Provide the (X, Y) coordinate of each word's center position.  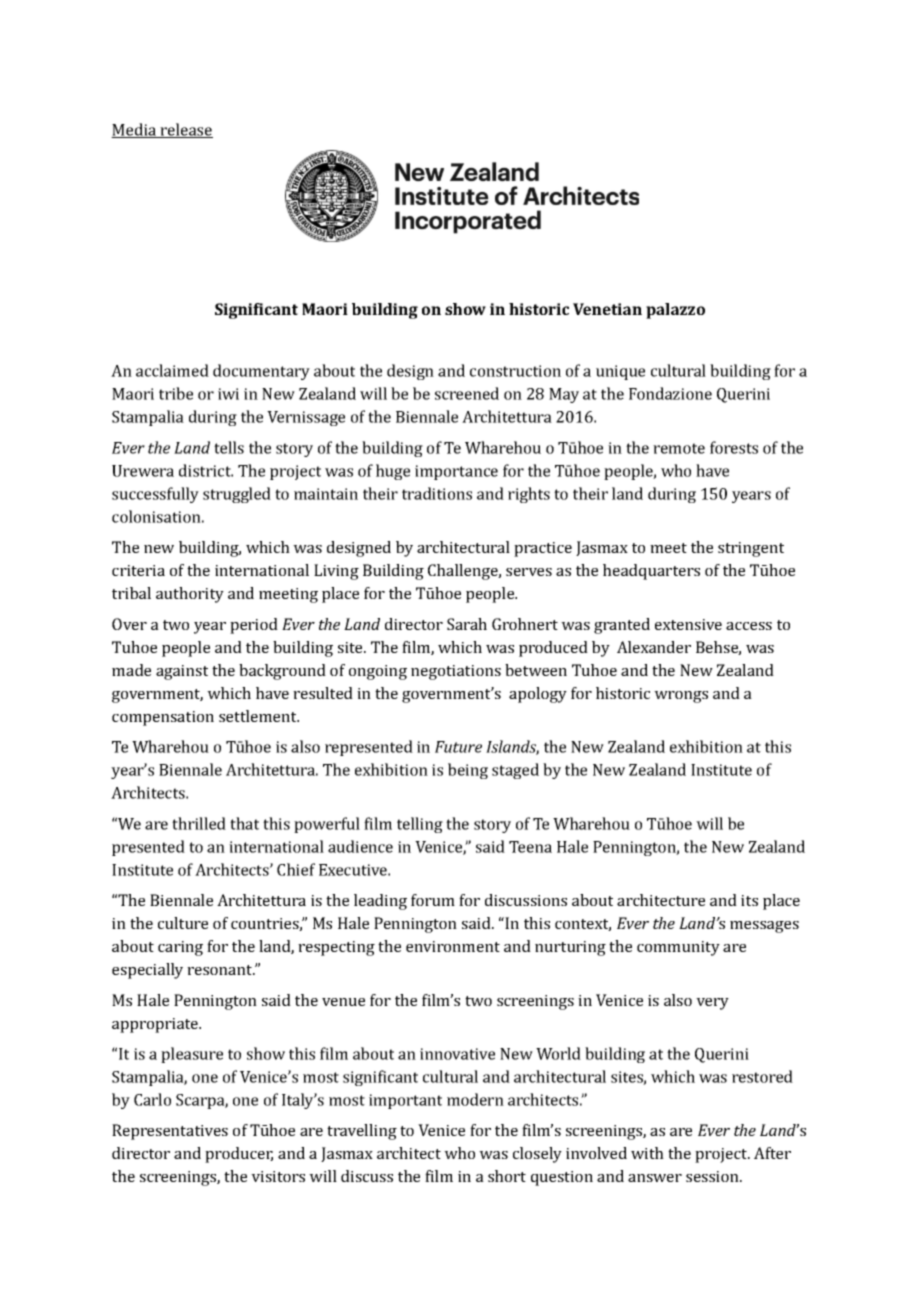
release (186, 130)
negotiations (456, 672)
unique (620, 372)
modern (475, 1099)
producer (239, 1155)
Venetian (607, 309)
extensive (688, 624)
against (182, 672)
